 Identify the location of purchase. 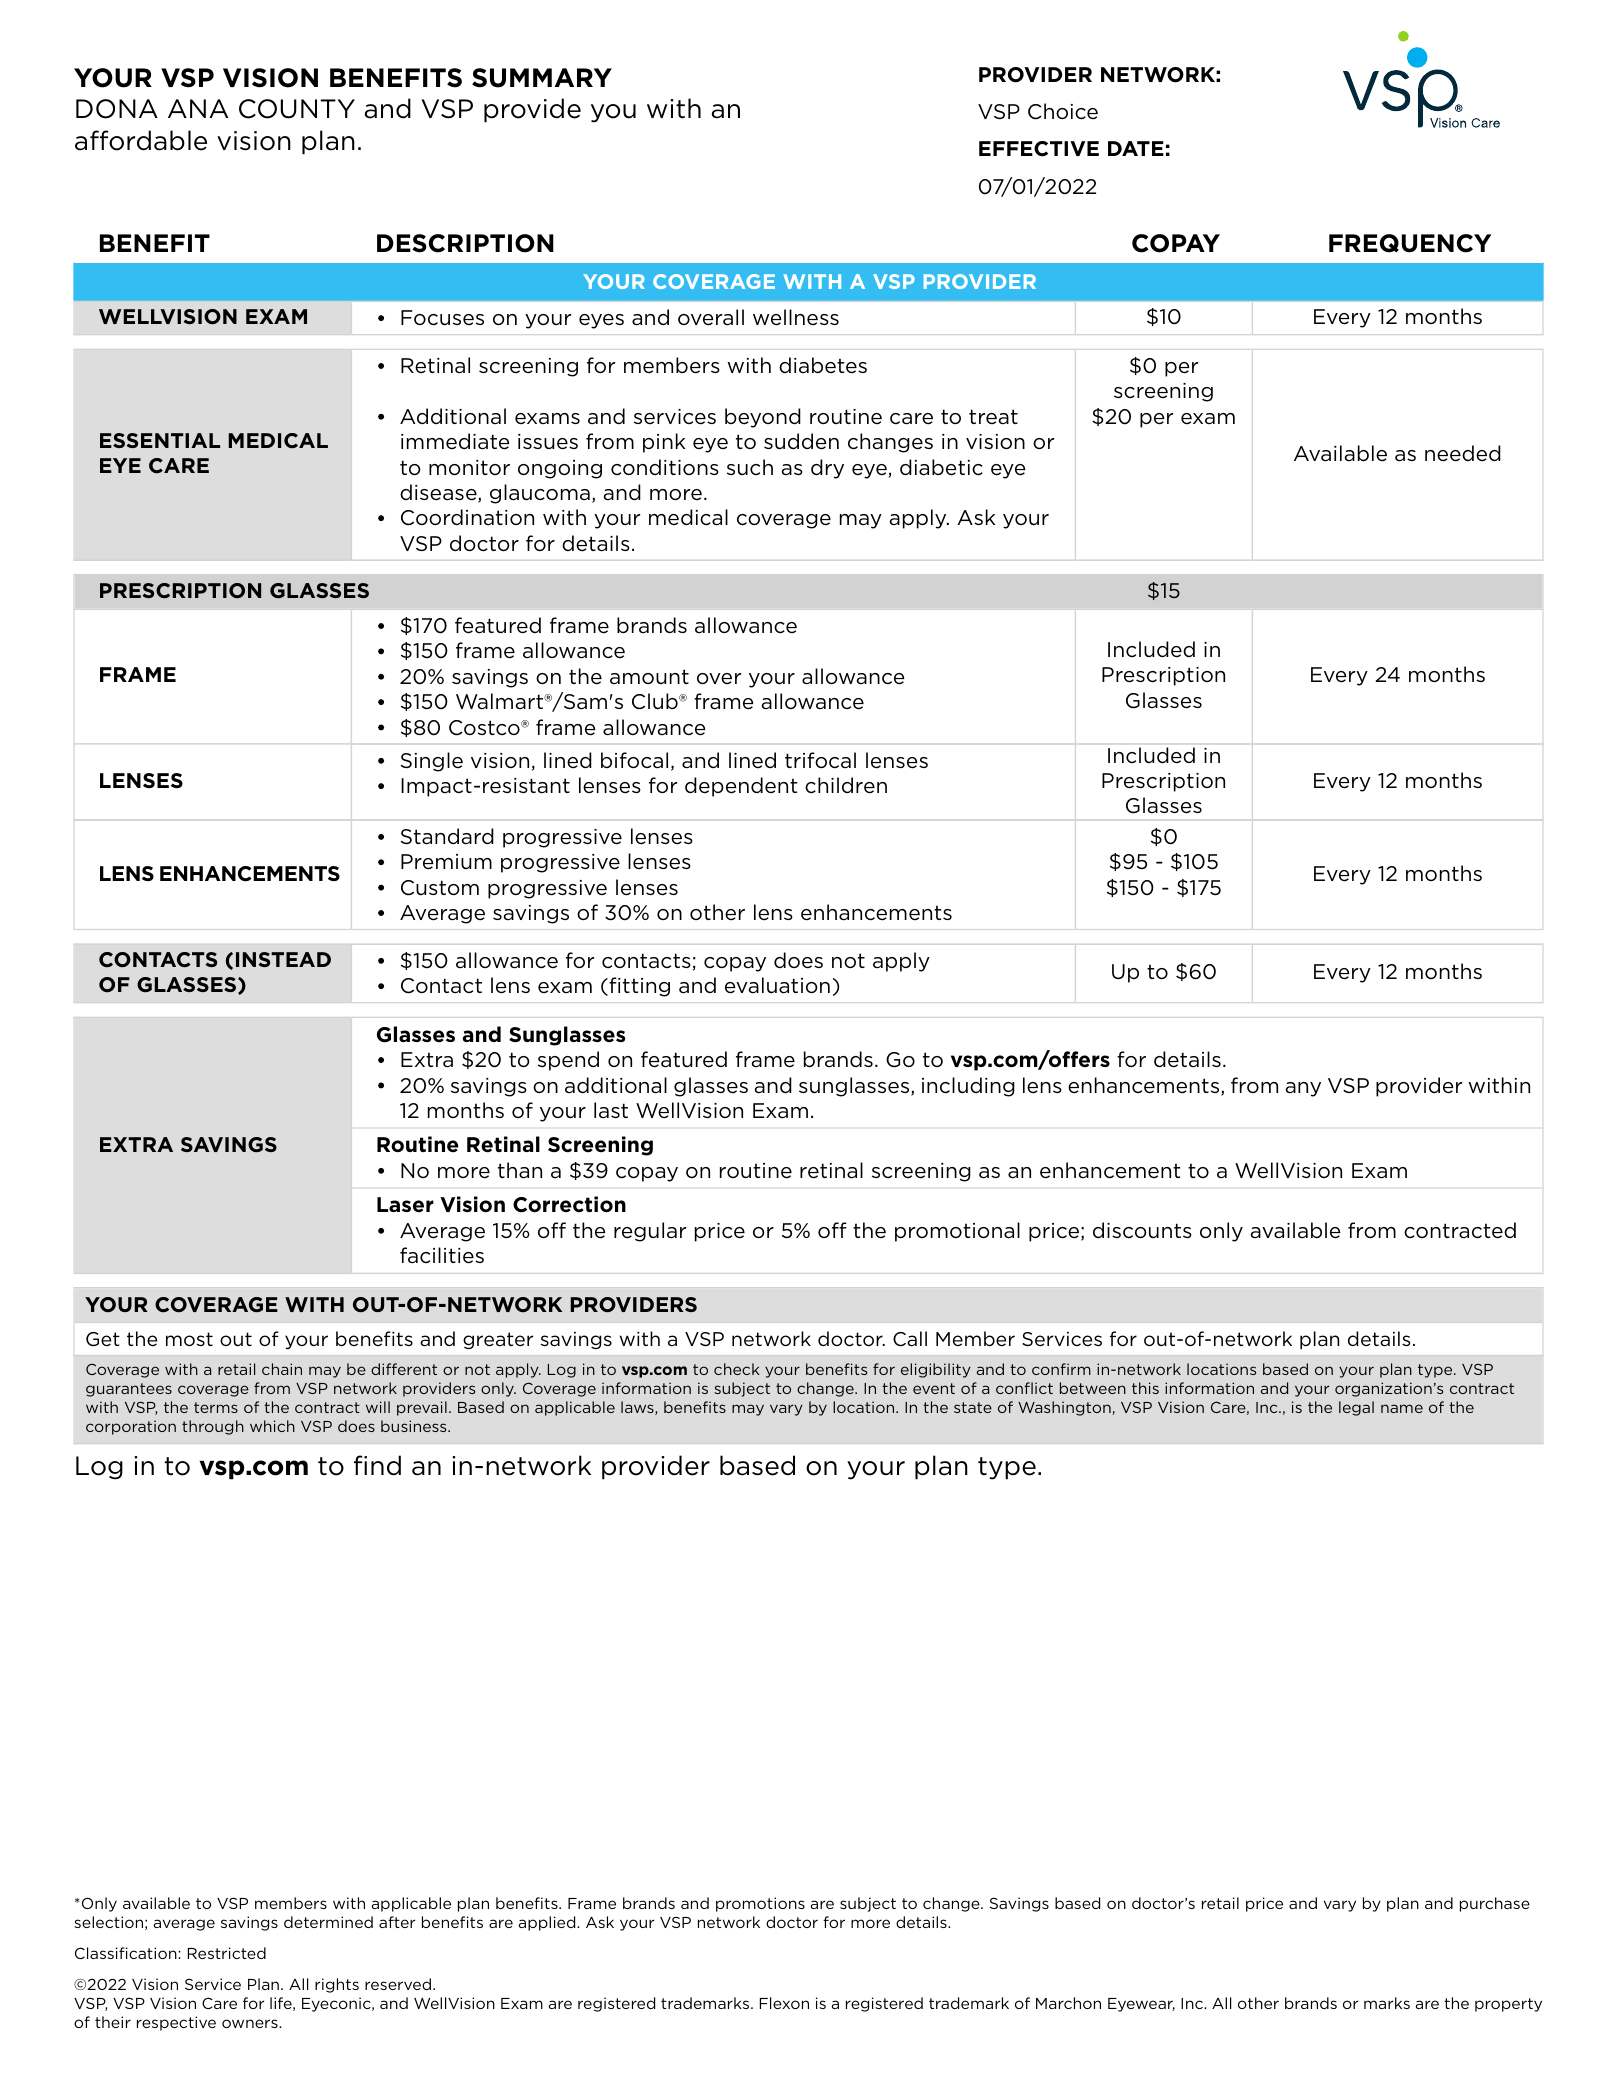
(1495, 1904).
